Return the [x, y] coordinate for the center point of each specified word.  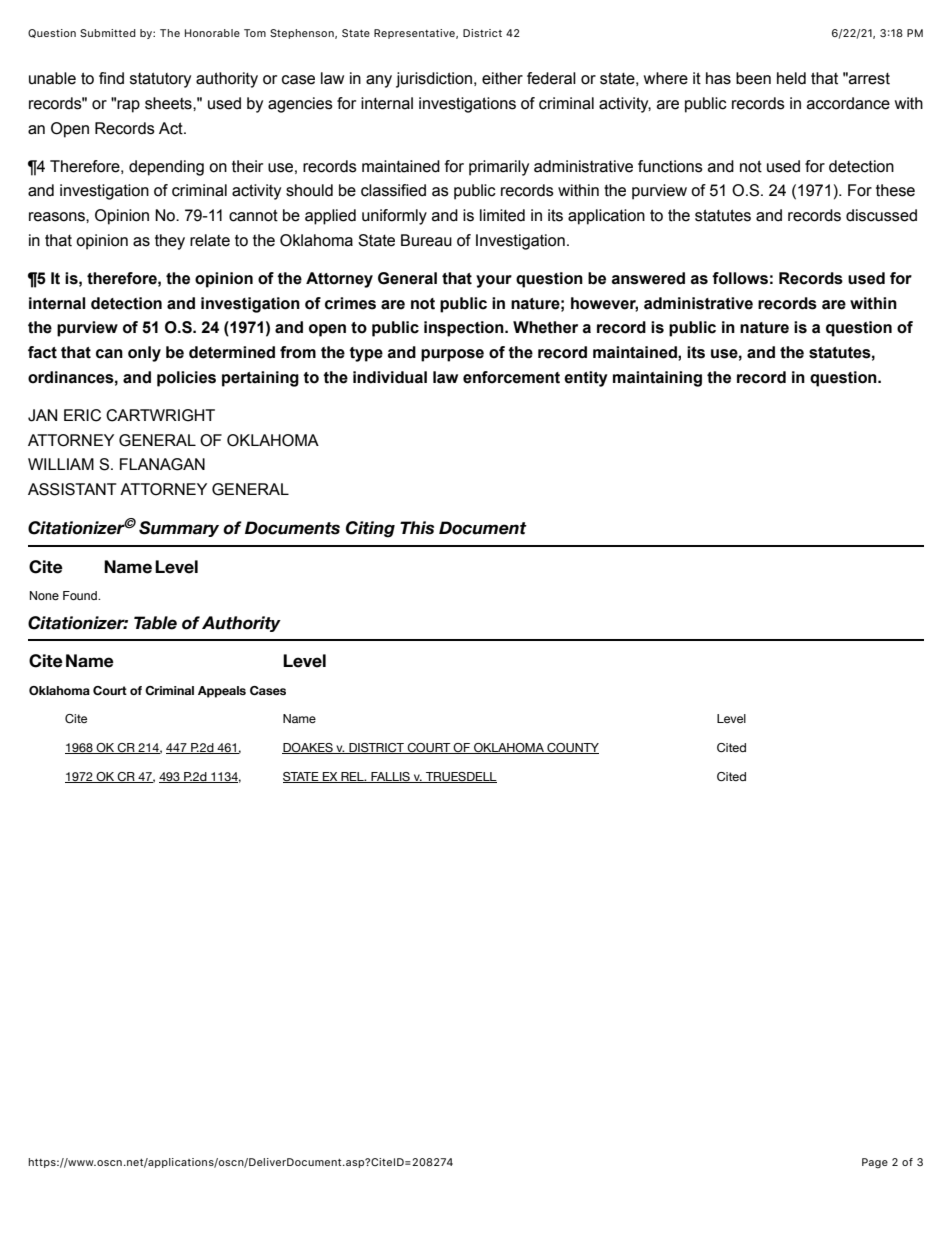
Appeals [222, 692]
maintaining [657, 379]
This [417, 528]
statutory [160, 80]
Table [155, 623]
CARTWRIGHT [160, 415]
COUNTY [572, 748]
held [791, 78]
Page [875, 1163]
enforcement [511, 377]
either [502, 78]
